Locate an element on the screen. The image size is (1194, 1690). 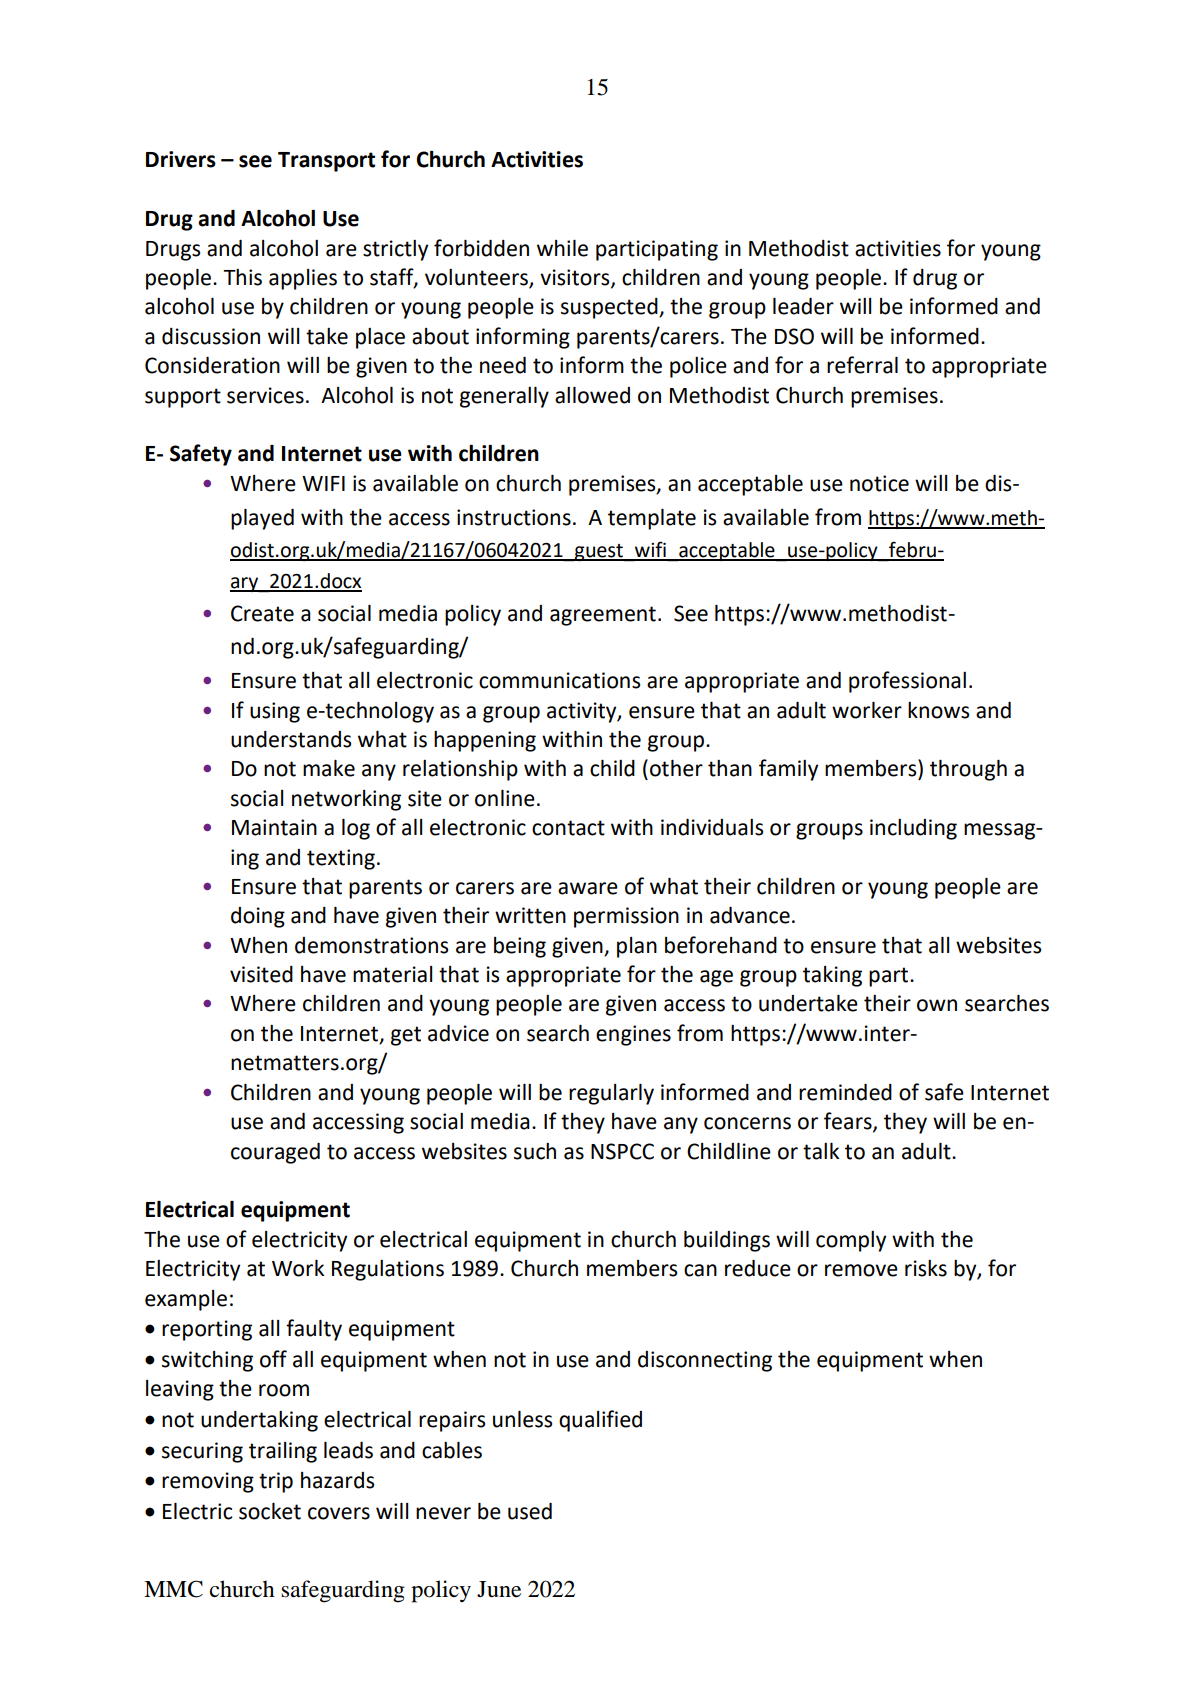
used is located at coordinates (530, 1511).
